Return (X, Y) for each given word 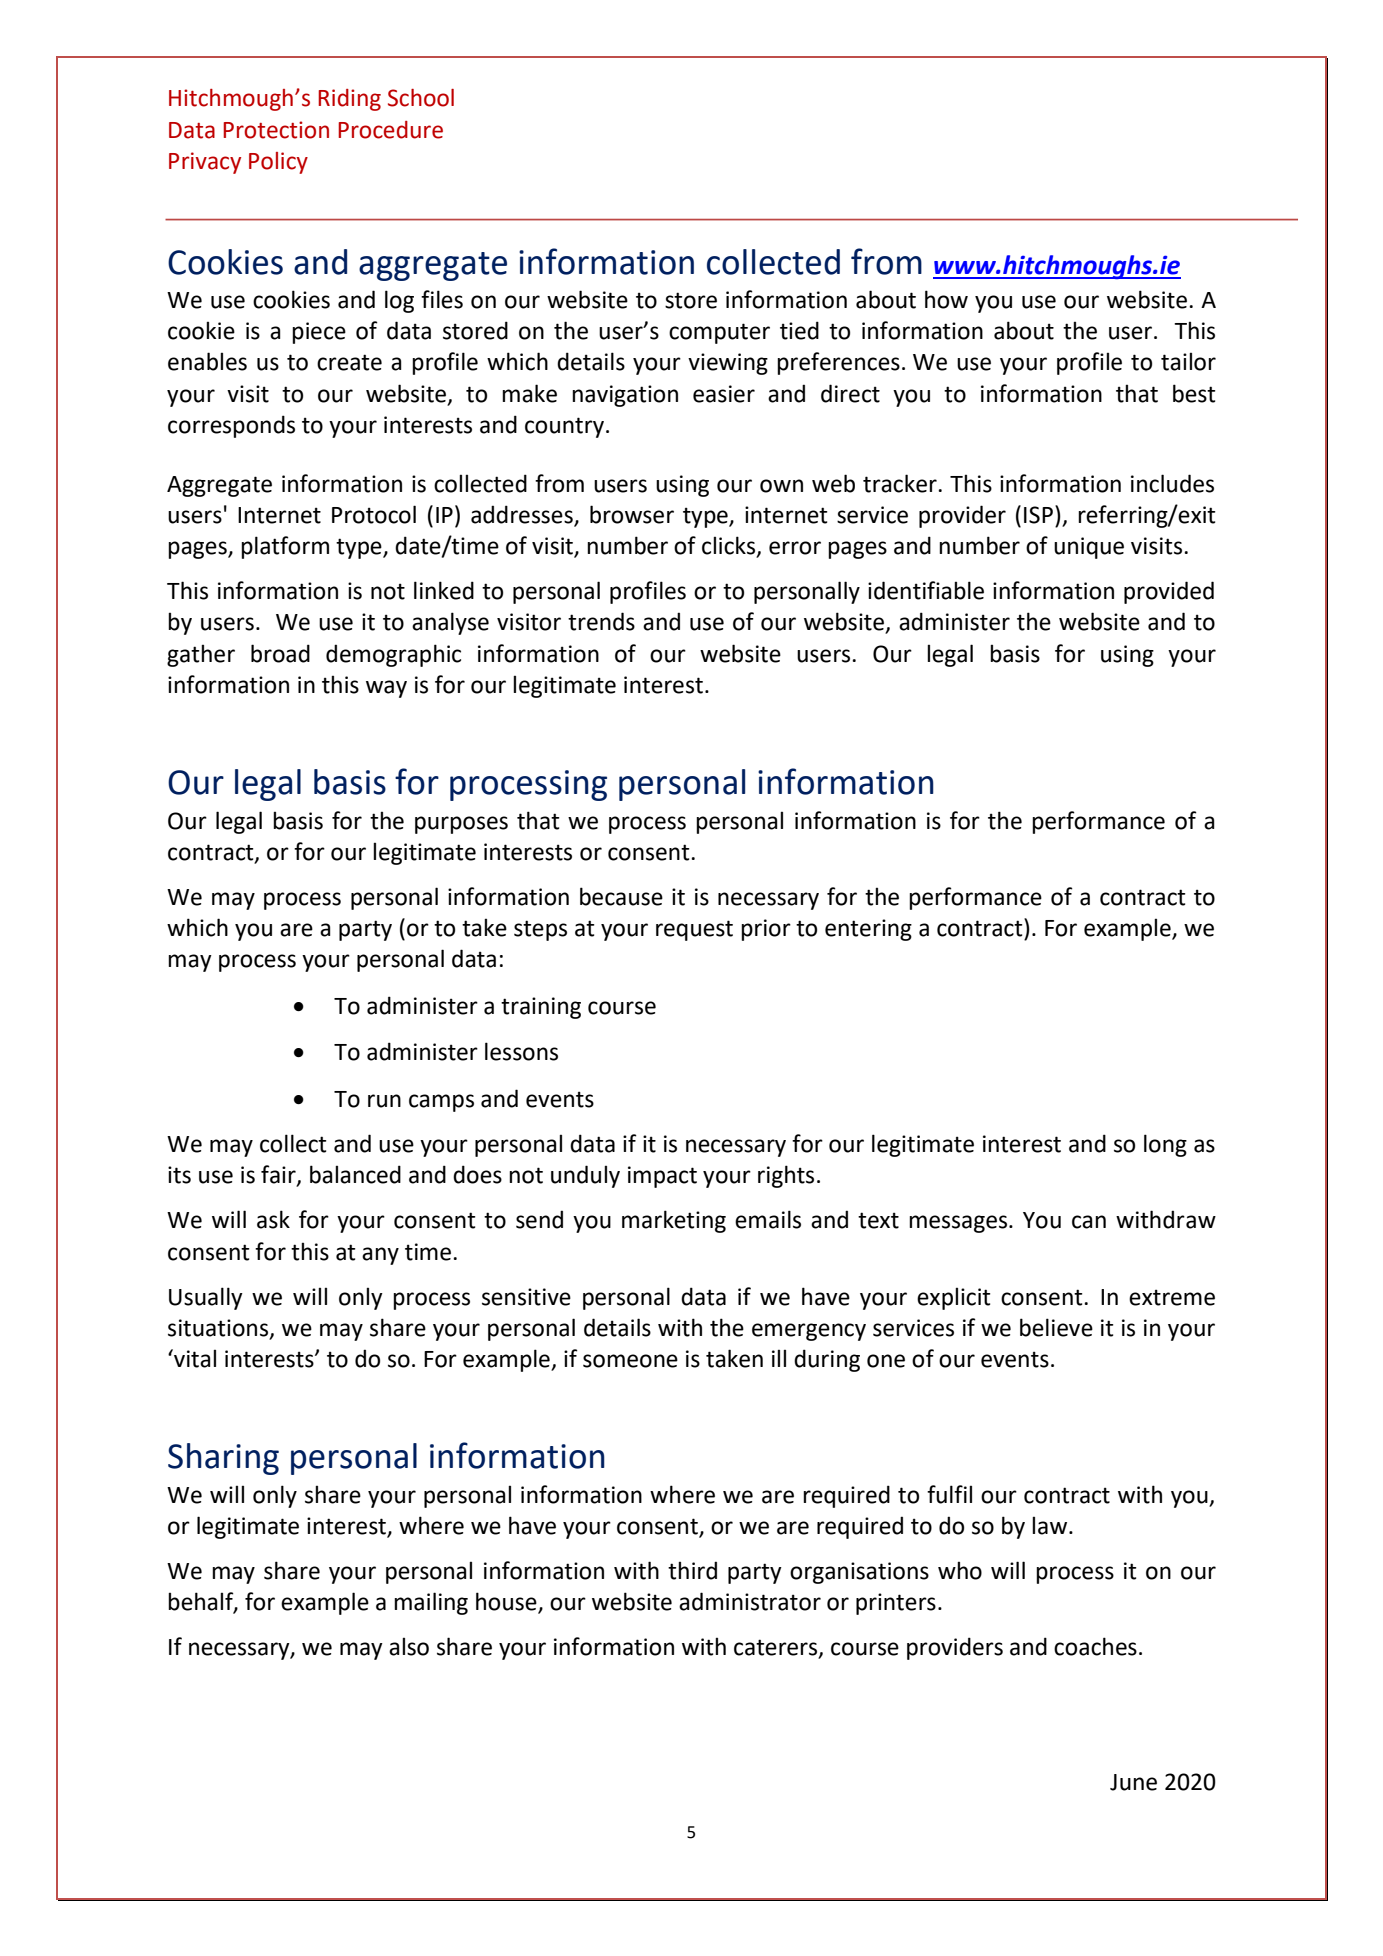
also (409, 1646)
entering (868, 930)
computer (719, 333)
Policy (278, 163)
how (946, 299)
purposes (461, 825)
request (694, 930)
